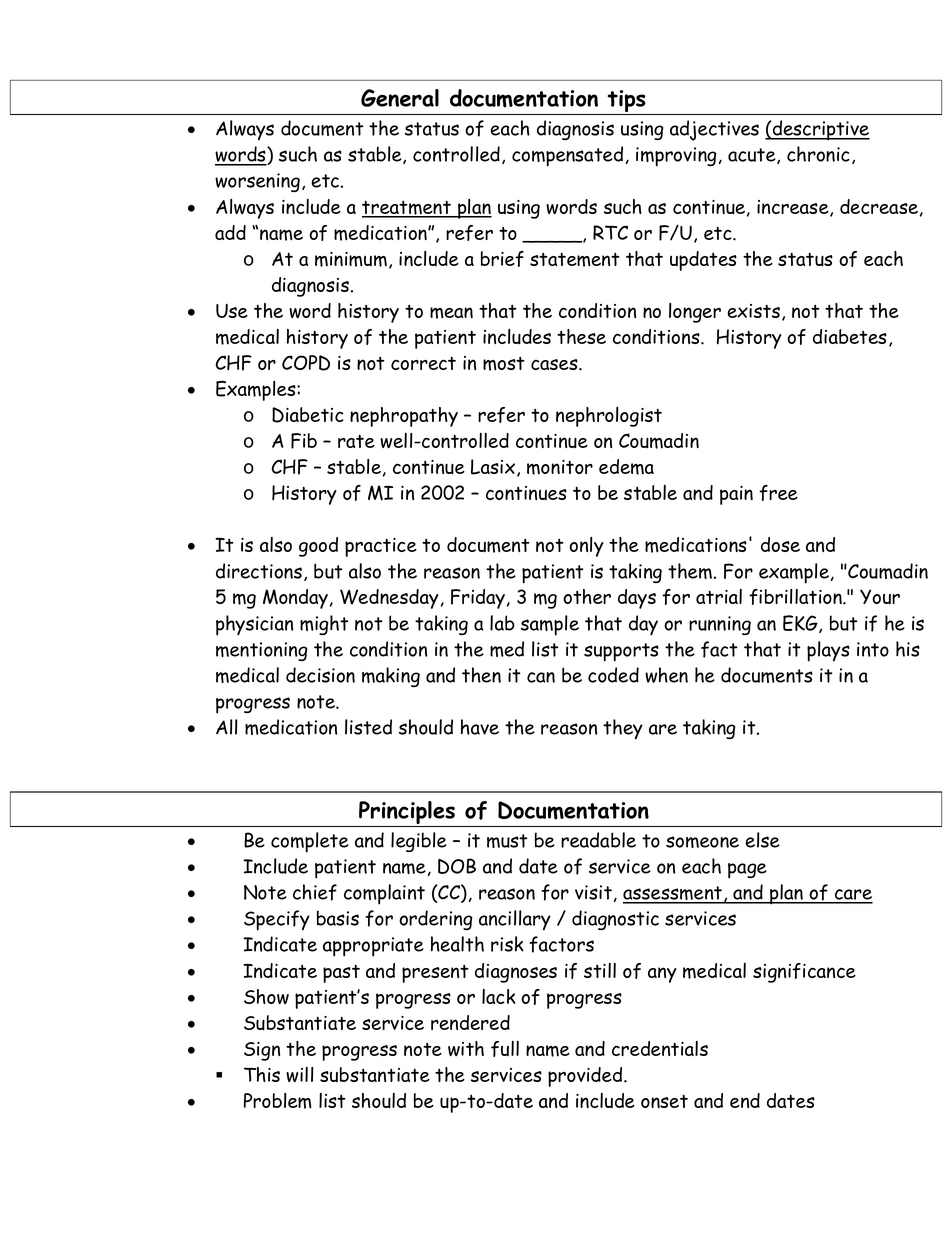 This screenshot has height=1233, width=952. Describe the element at coordinates (820, 130) in the screenshot. I see `descriptive` at that location.
